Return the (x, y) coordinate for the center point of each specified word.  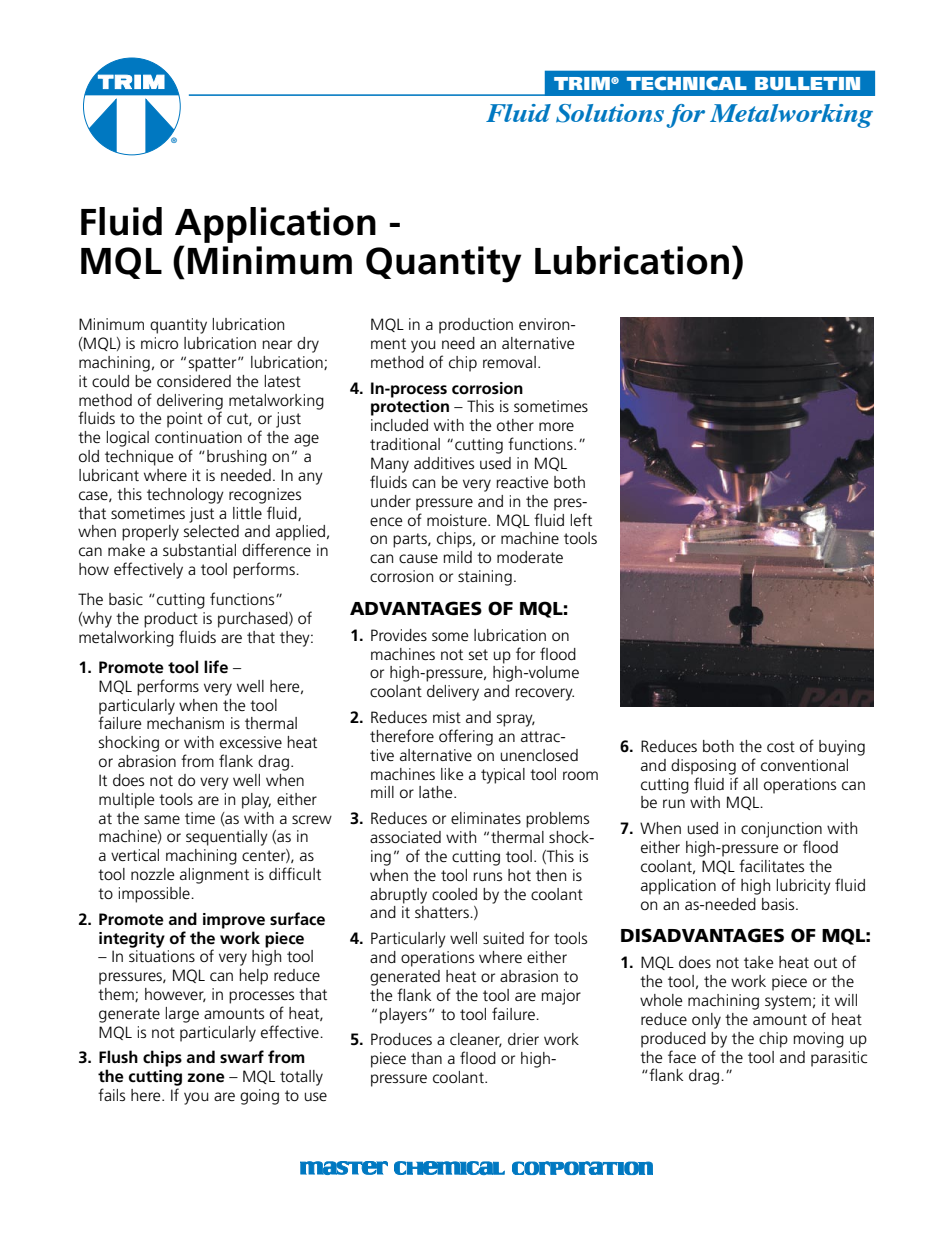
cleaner (476, 1040)
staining (485, 578)
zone (206, 1078)
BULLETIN (807, 83)
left (581, 519)
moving (818, 1040)
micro (159, 343)
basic (126, 599)
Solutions (610, 113)
